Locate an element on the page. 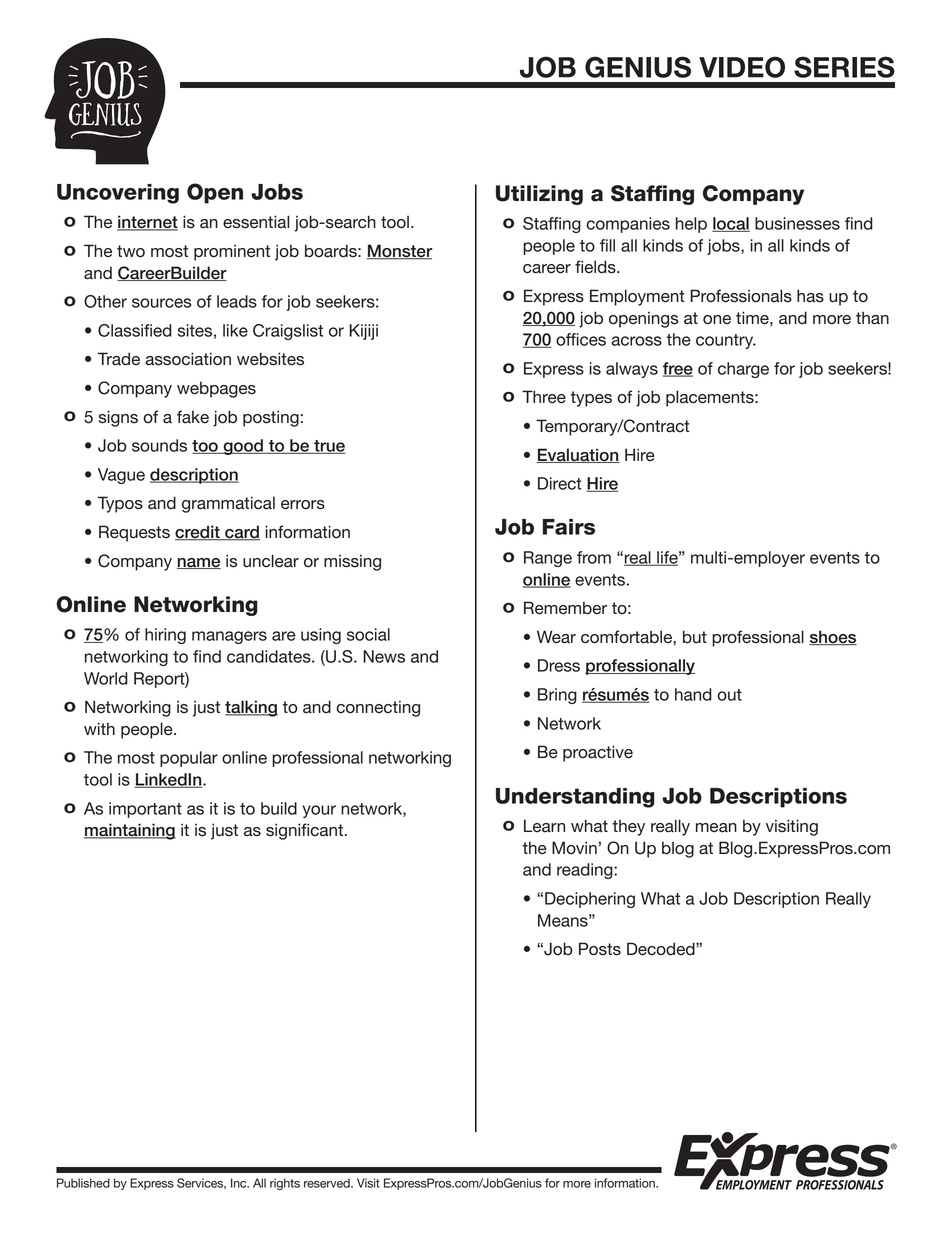 This page has width=952, height=1233. VIDEO is located at coordinates (742, 67).
